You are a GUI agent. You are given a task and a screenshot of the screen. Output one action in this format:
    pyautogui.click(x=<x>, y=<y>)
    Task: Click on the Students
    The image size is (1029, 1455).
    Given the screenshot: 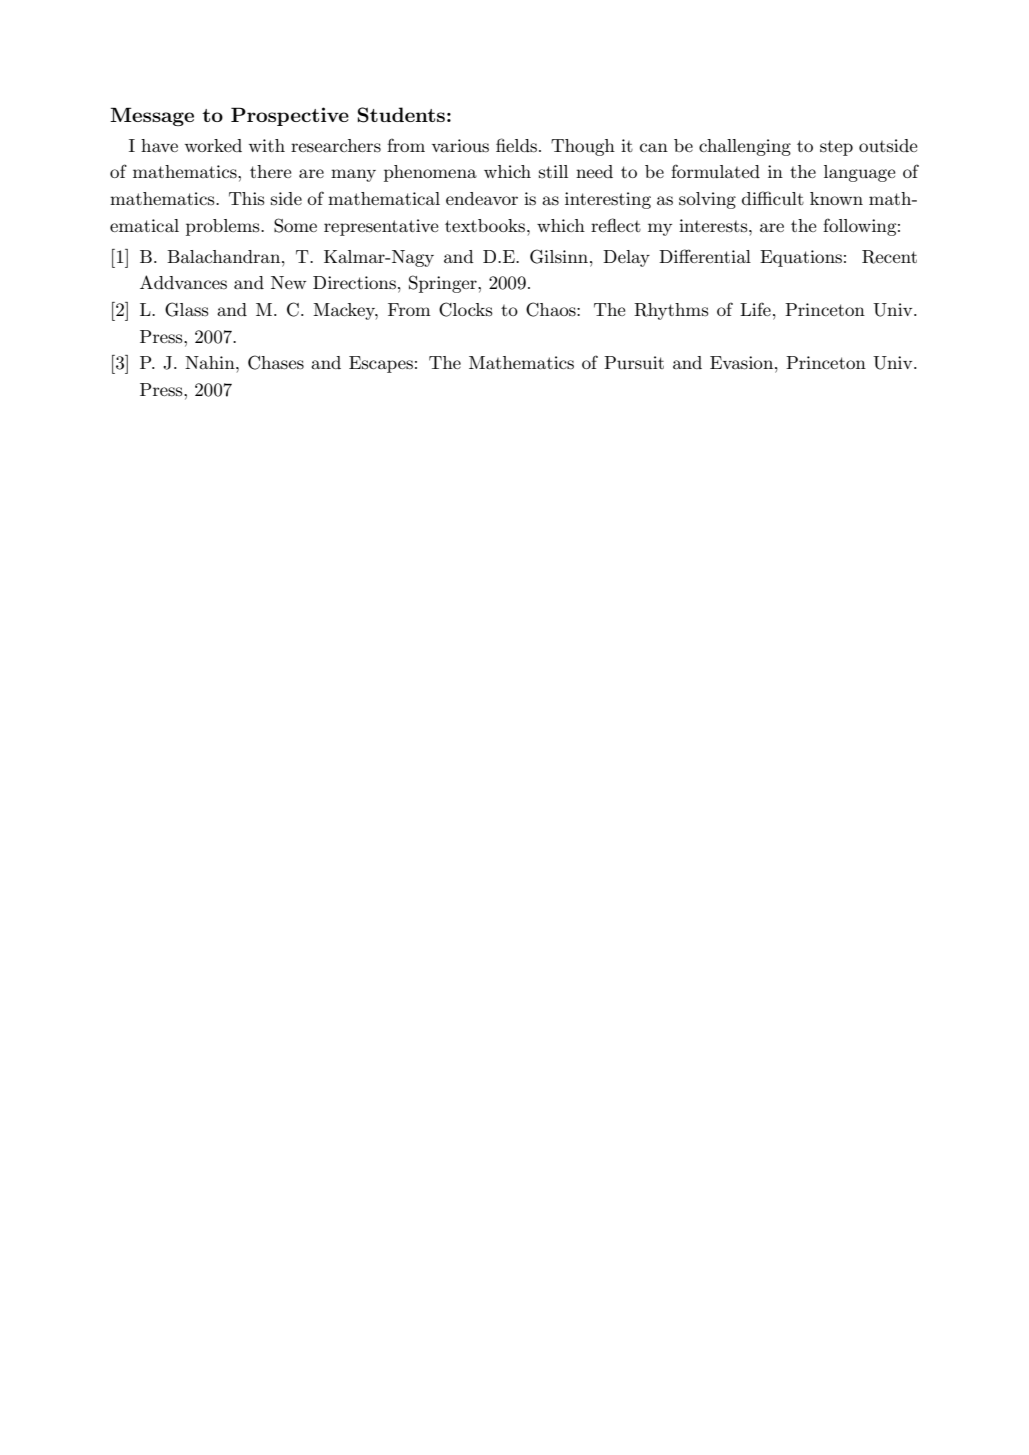 What is the action you would take?
    pyautogui.click(x=401, y=115)
